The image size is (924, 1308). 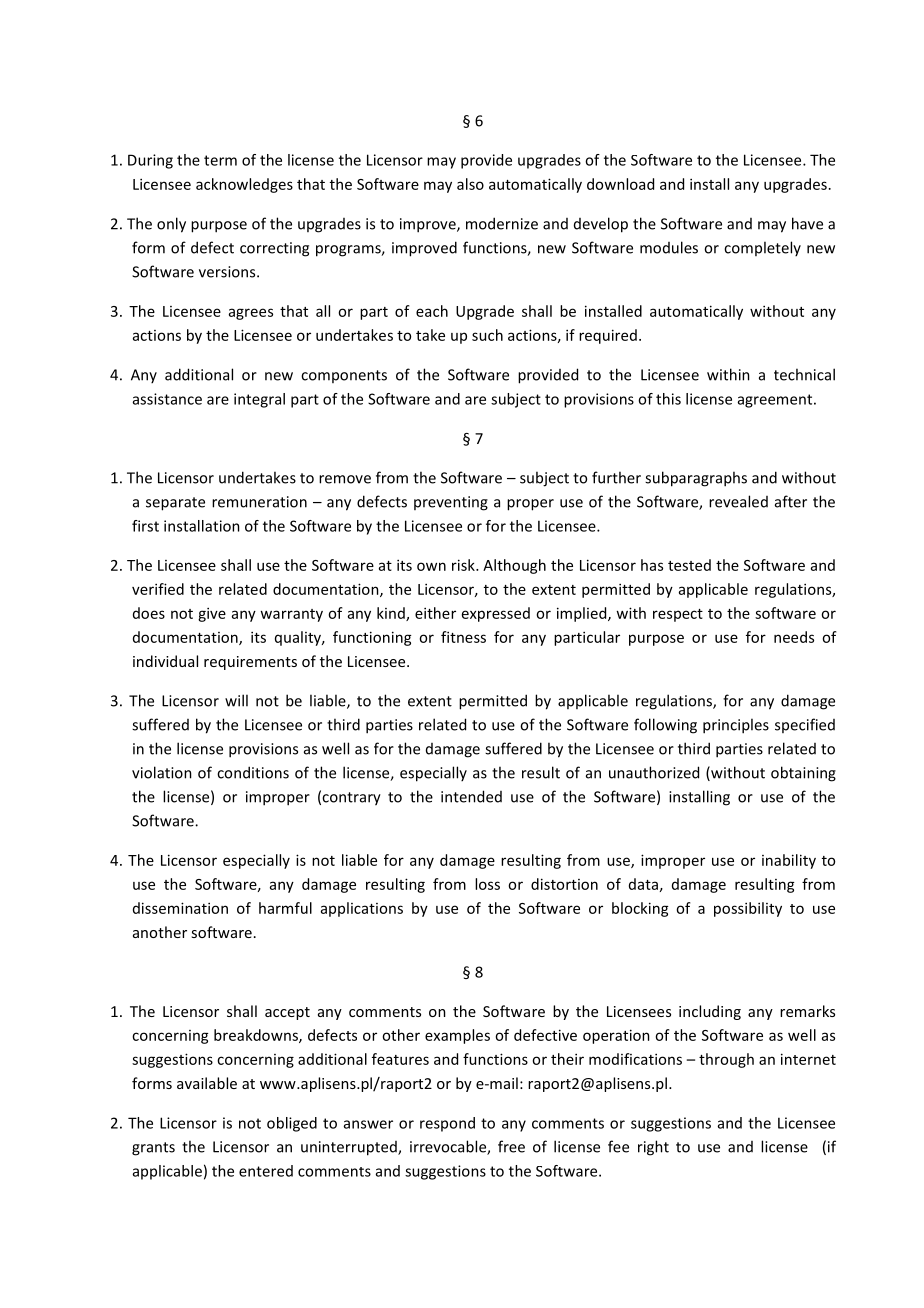 I want to click on acknowledges, so click(x=244, y=185).
